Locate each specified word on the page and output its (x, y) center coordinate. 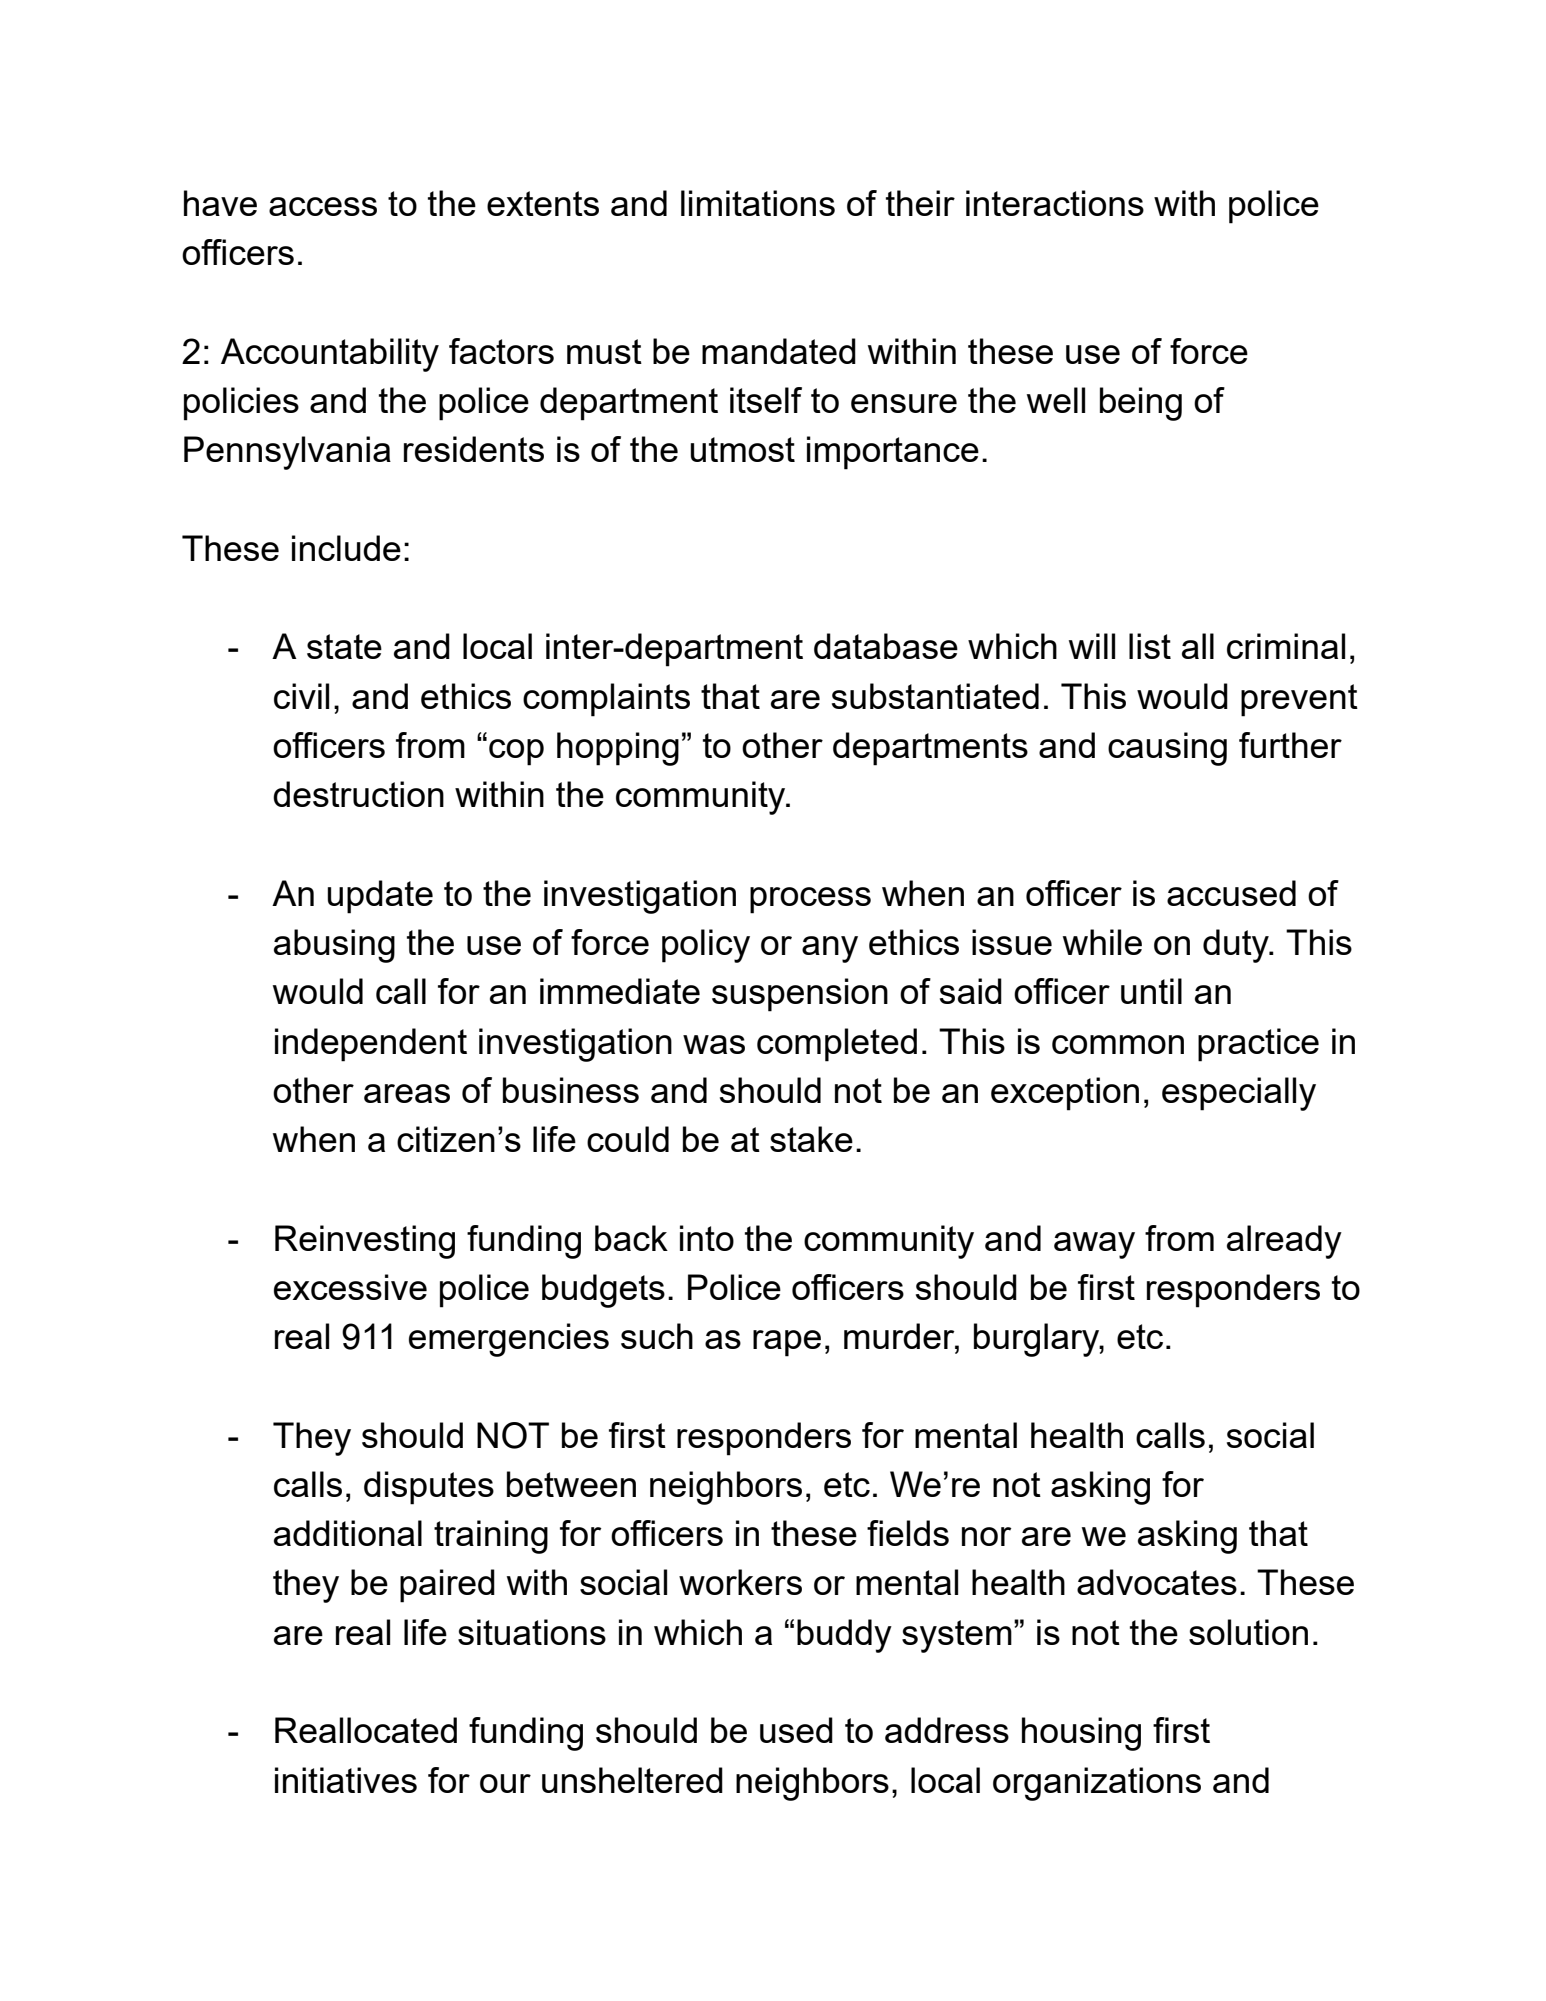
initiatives (346, 1780)
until (1151, 991)
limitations (758, 203)
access (323, 206)
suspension (800, 995)
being (1141, 404)
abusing (334, 946)
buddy (844, 1636)
